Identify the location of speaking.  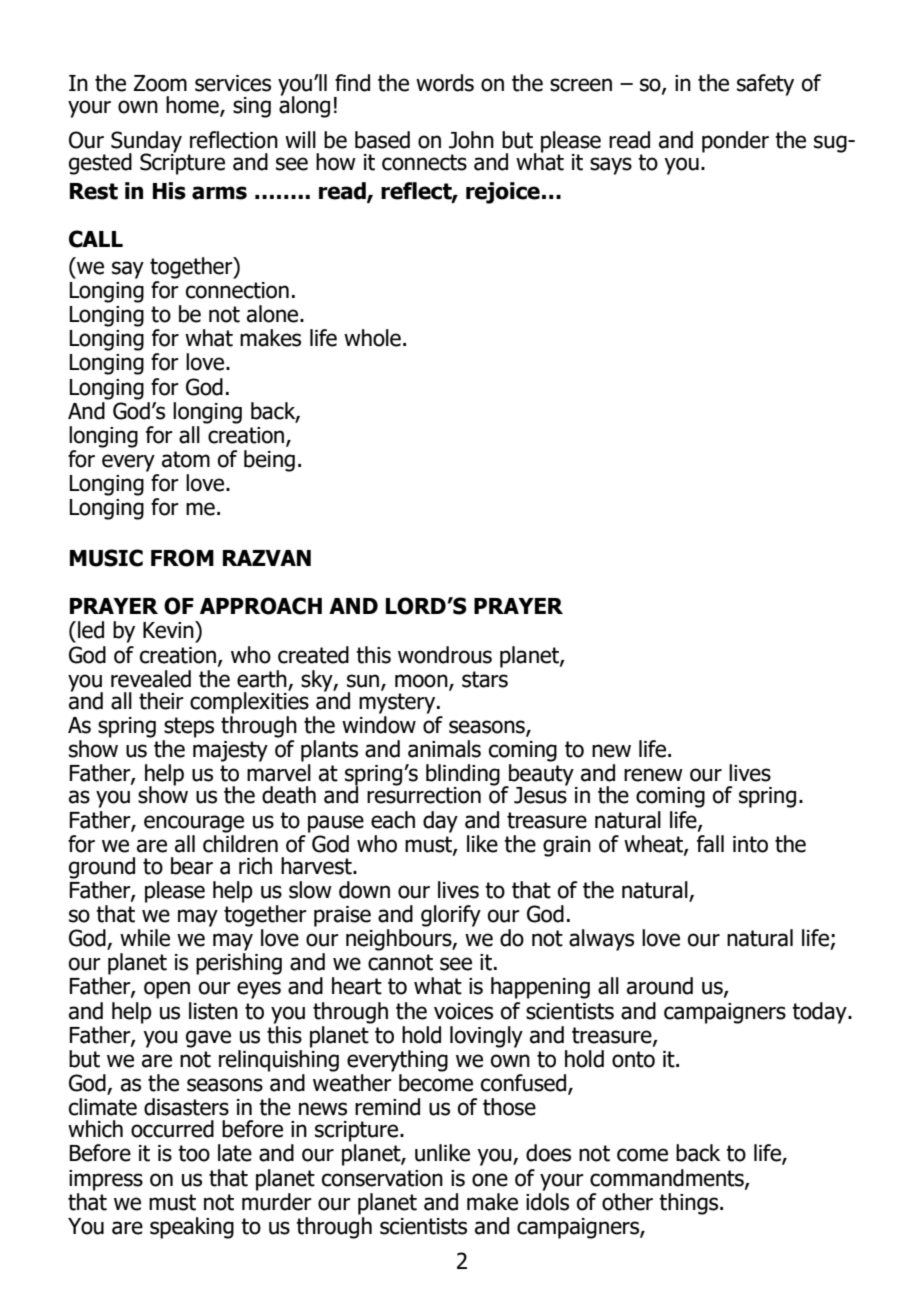
(192, 1228).
